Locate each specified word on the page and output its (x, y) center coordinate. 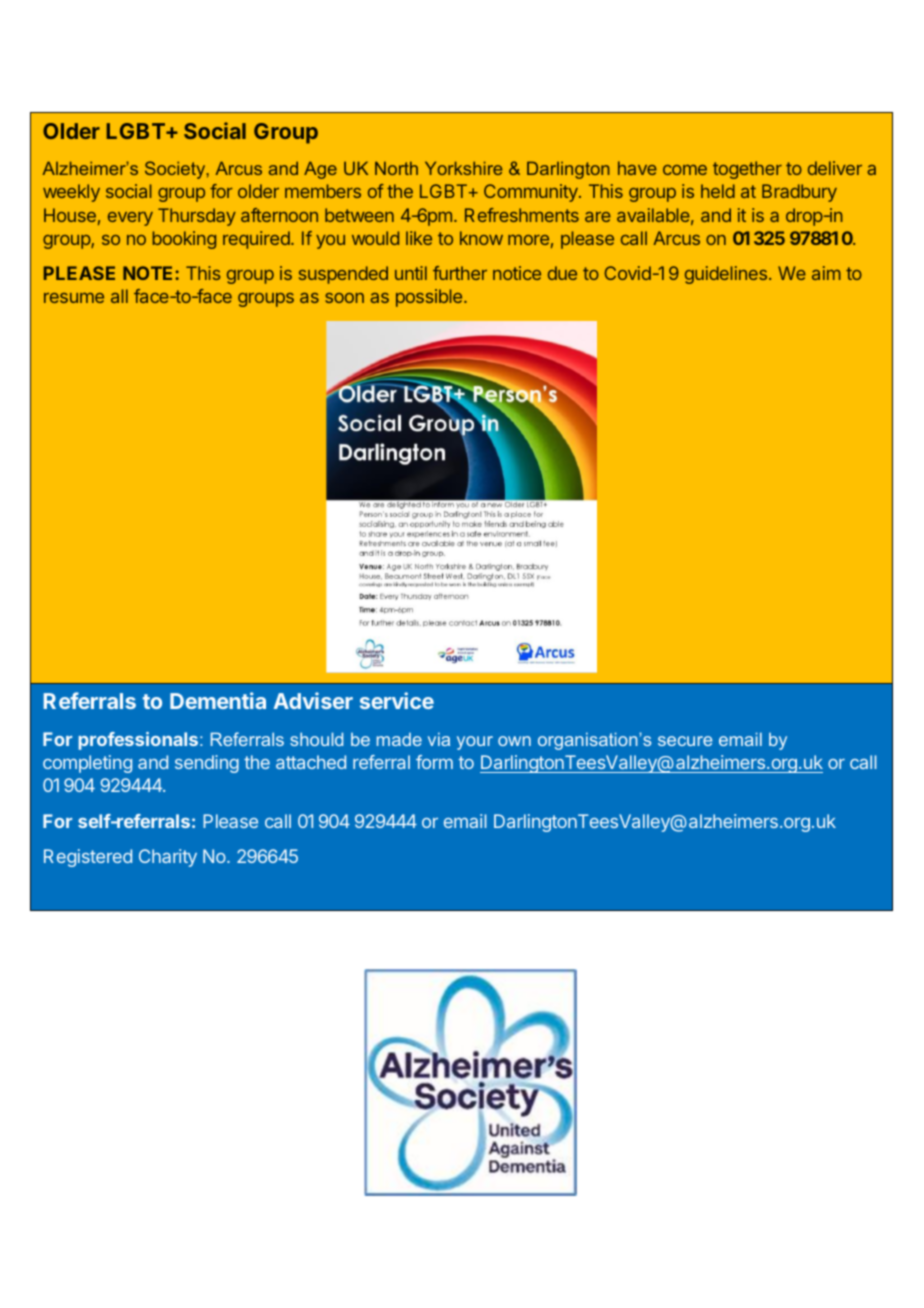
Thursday (197, 217)
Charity (168, 858)
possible (430, 298)
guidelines (726, 275)
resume (74, 298)
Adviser (313, 700)
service (397, 700)
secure (685, 741)
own (514, 741)
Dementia (218, 700)
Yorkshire (463, 168)
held (718, 191)
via (439, 739)
